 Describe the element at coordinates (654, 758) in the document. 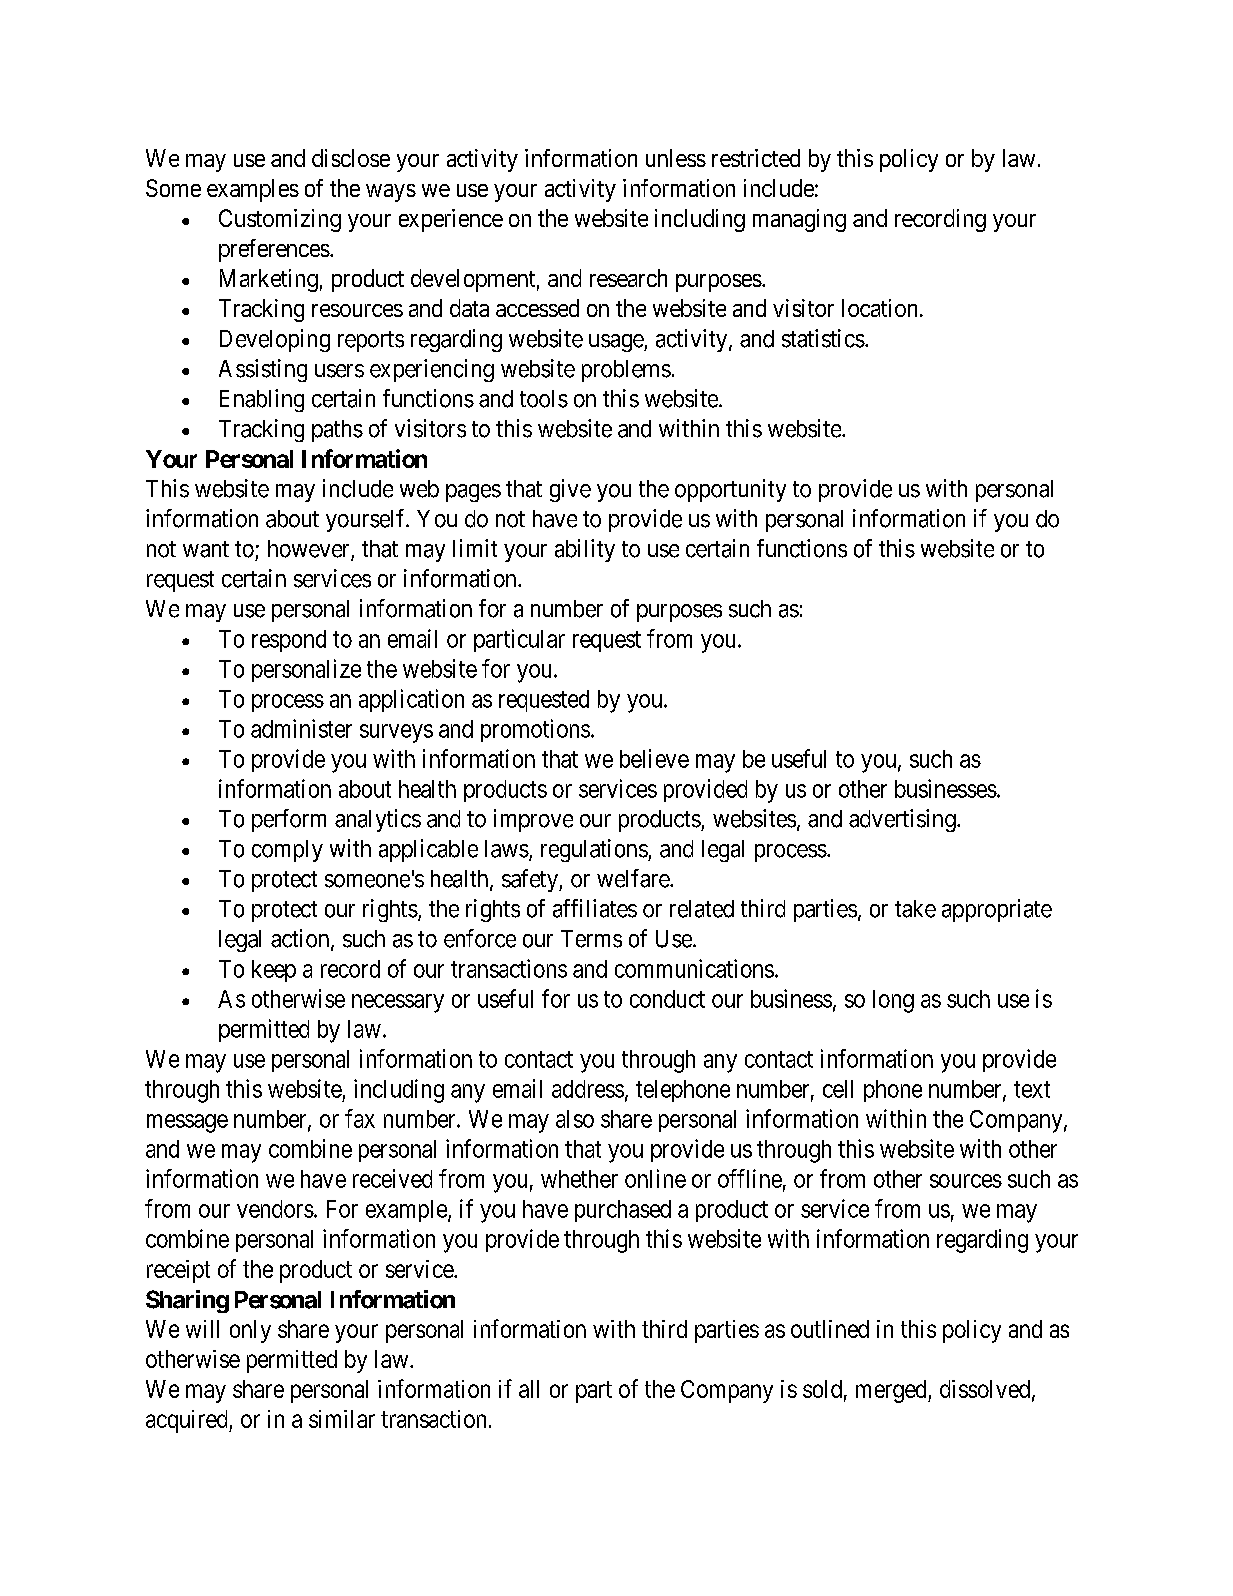

I see `believe` at that location.
